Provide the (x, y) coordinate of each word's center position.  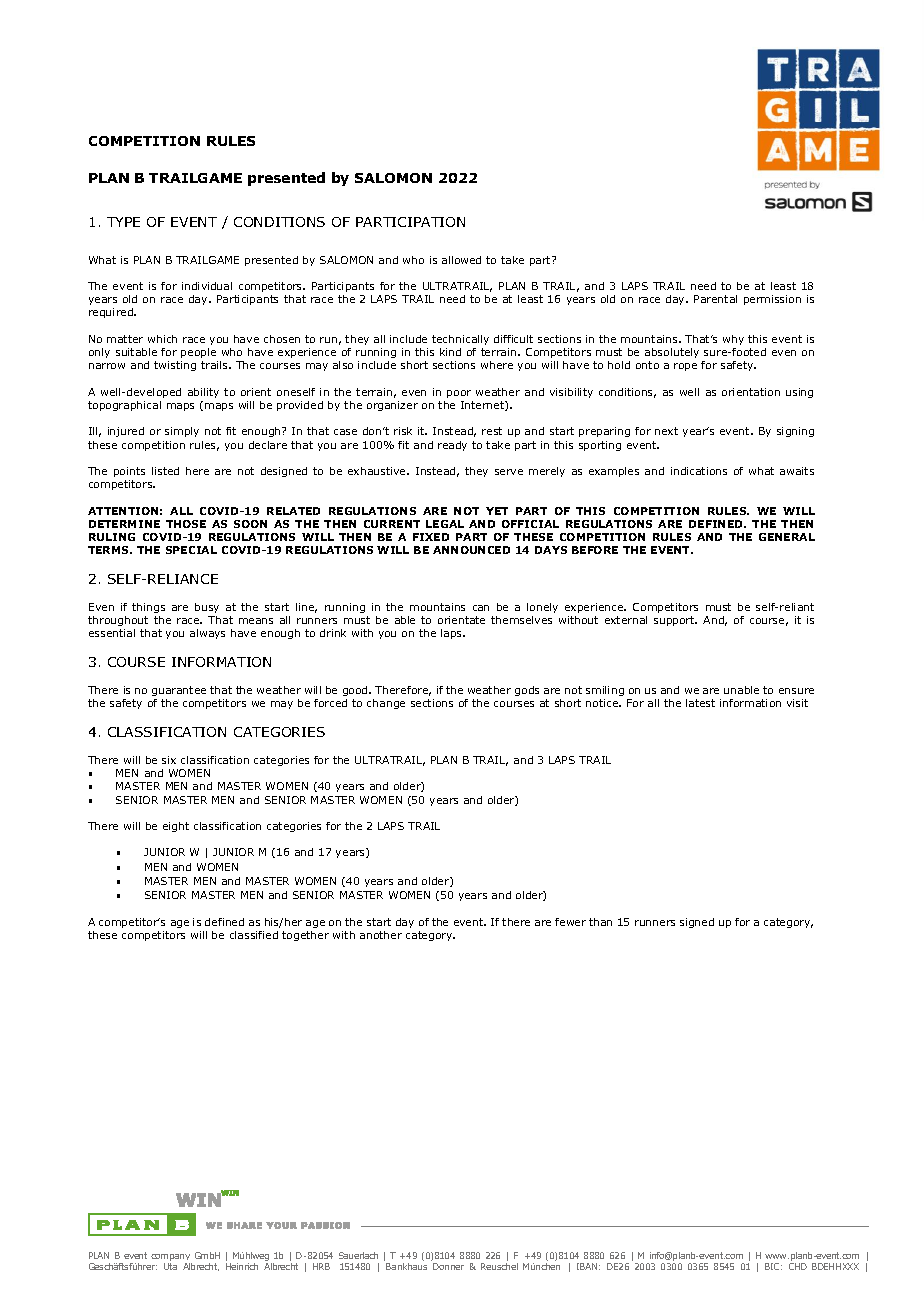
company (170, 1257)
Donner (448, 1266)
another (381, 935)
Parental (715, 299)
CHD (798, 1266)
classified (254, 935)
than (600, 922)
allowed (461, 260)
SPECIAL (191, 550)
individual (207, 286)
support (675, 621)
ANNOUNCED (471, 550)
